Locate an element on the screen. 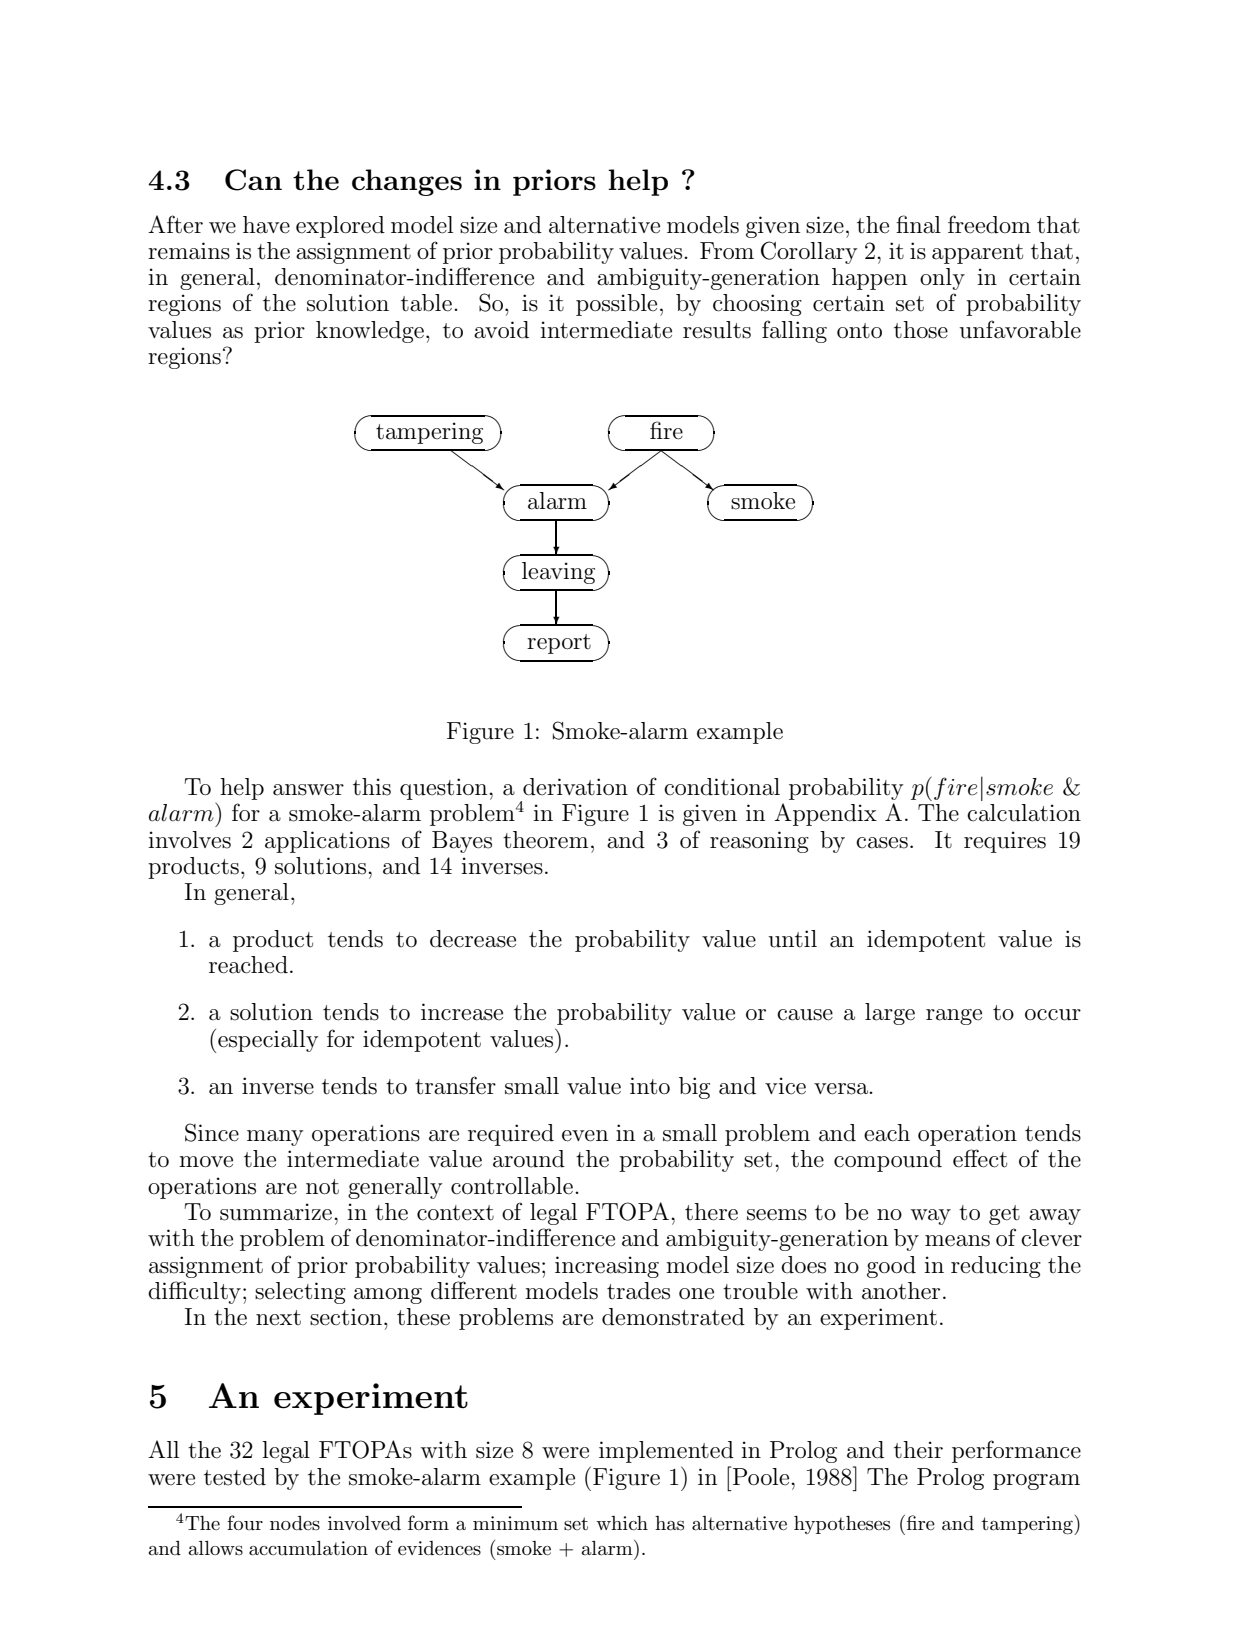 The width and height of the screenshot is (1259, 1629). possible is located at coordinates (616, 305).
